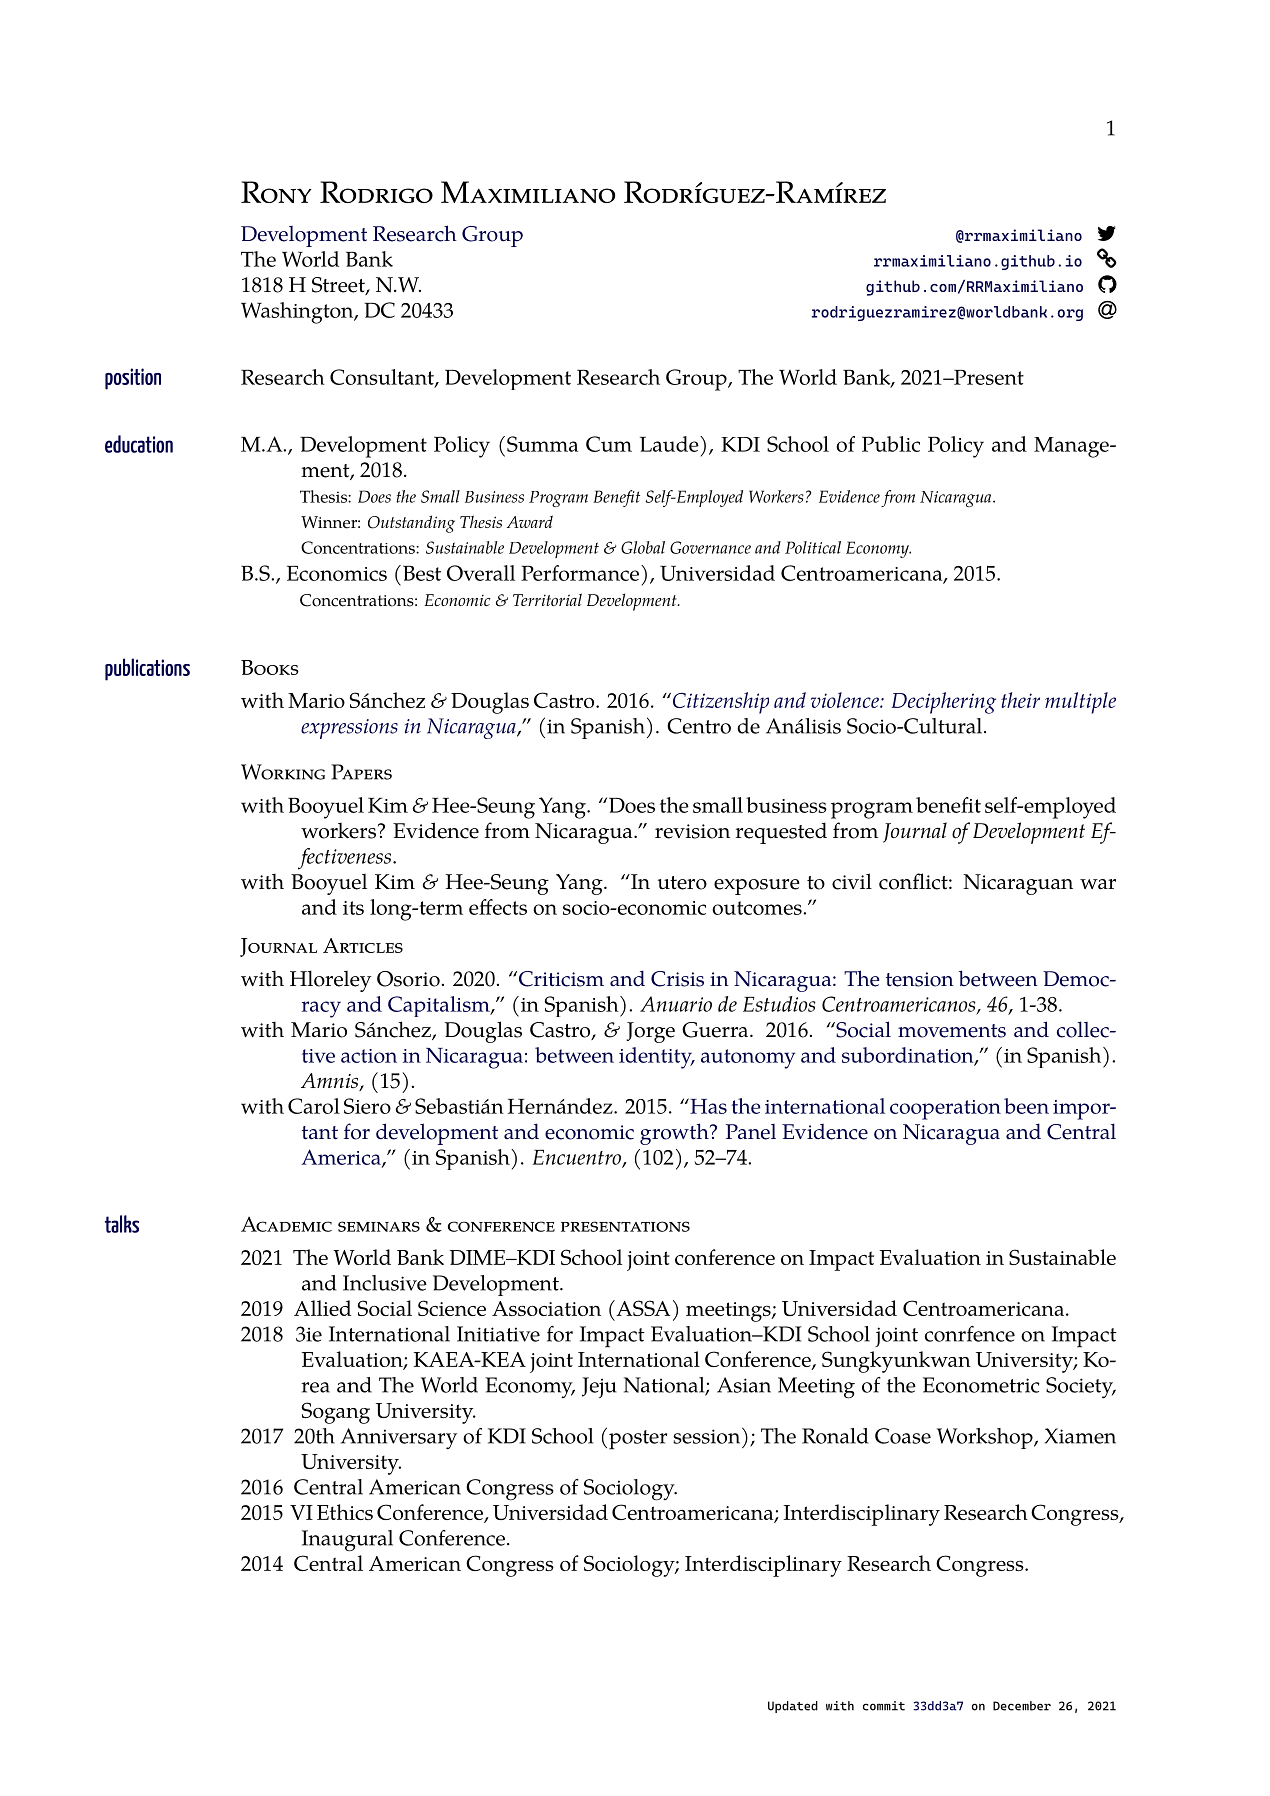  What do you see at coordinates (1022, 1706) in the screenshot?
I see `December` at bounding box center [1022, 1706].
